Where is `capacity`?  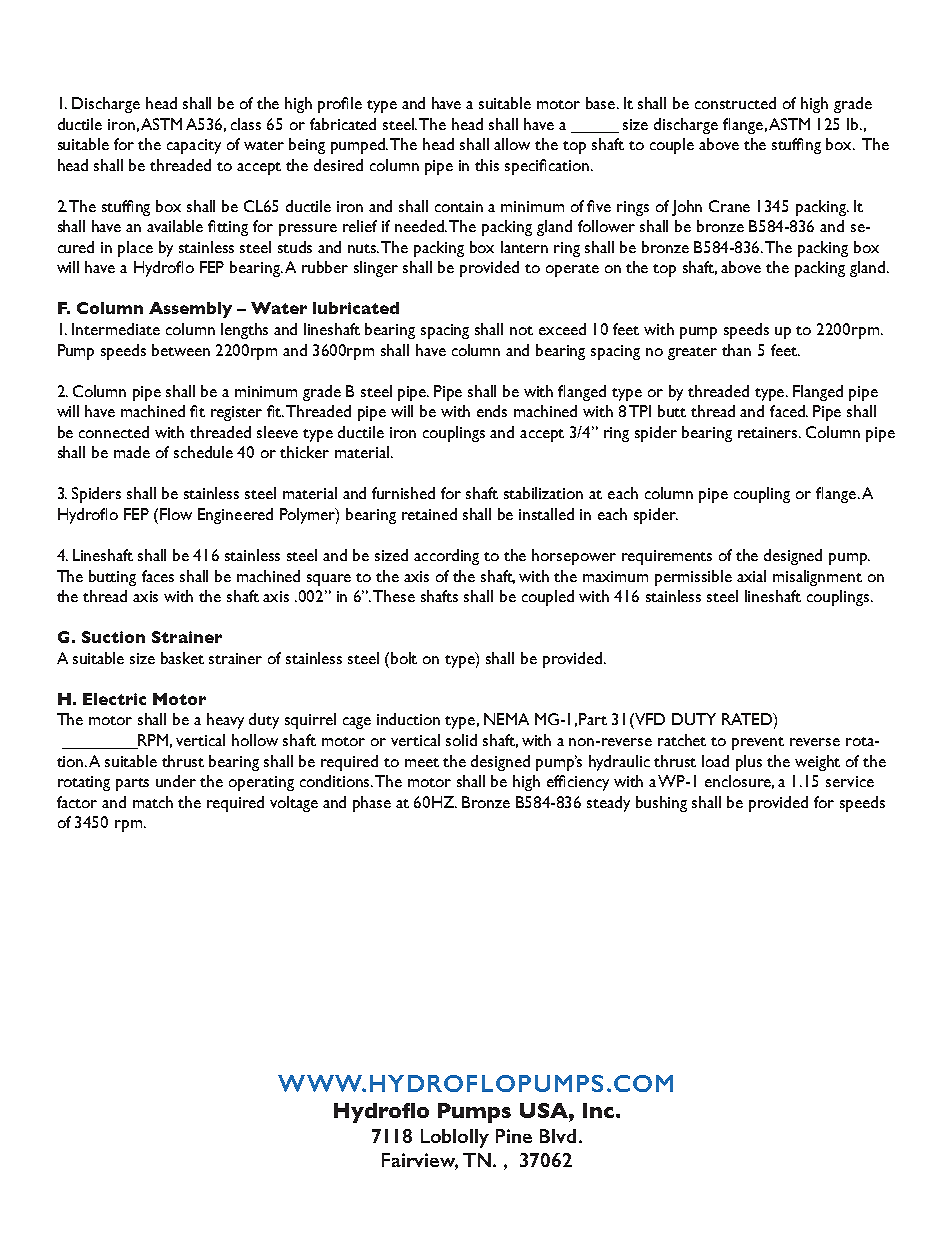
capacity is located at coordinates (194, 146).
